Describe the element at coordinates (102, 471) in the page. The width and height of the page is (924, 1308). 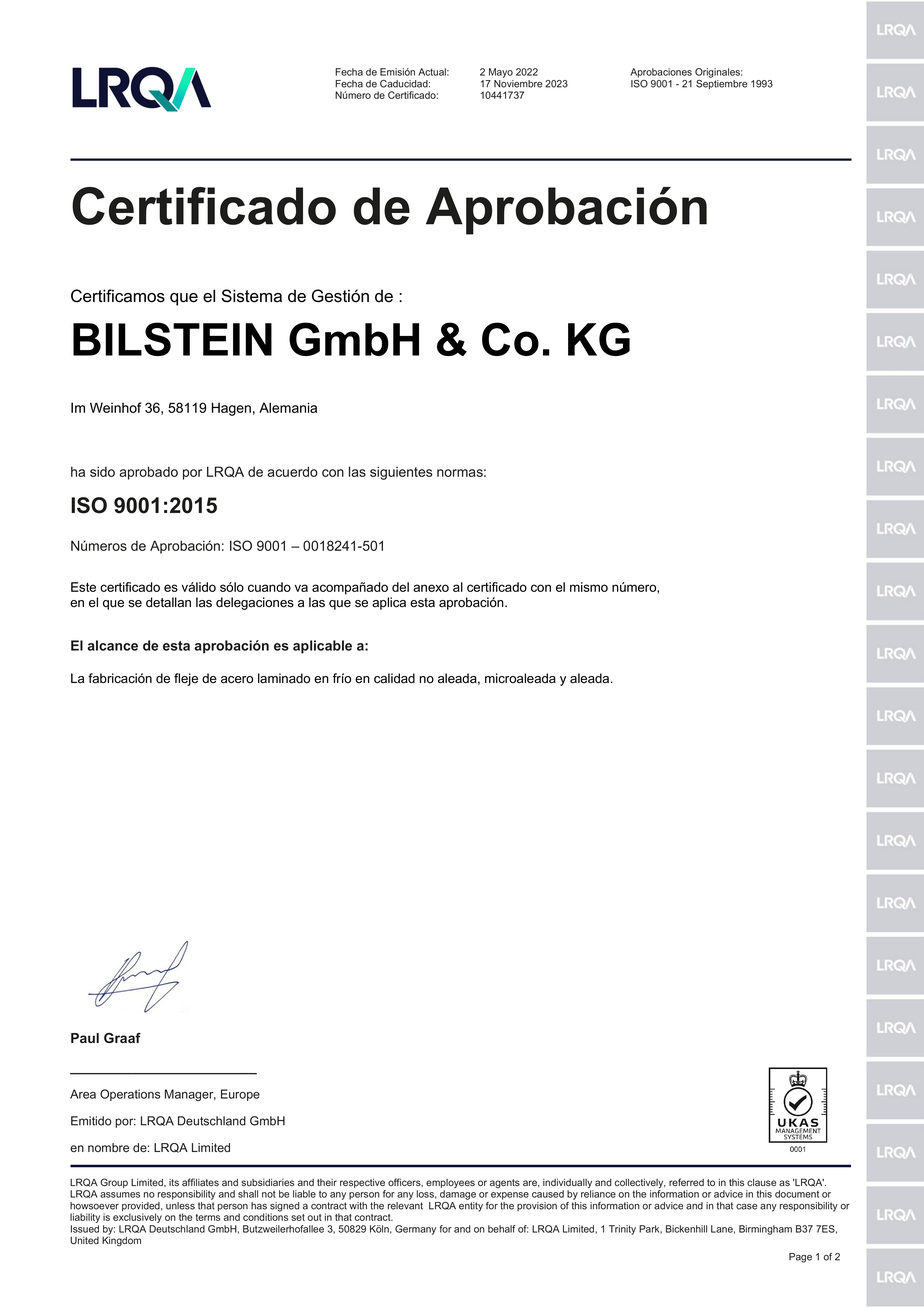
I see `sido` at that location.
